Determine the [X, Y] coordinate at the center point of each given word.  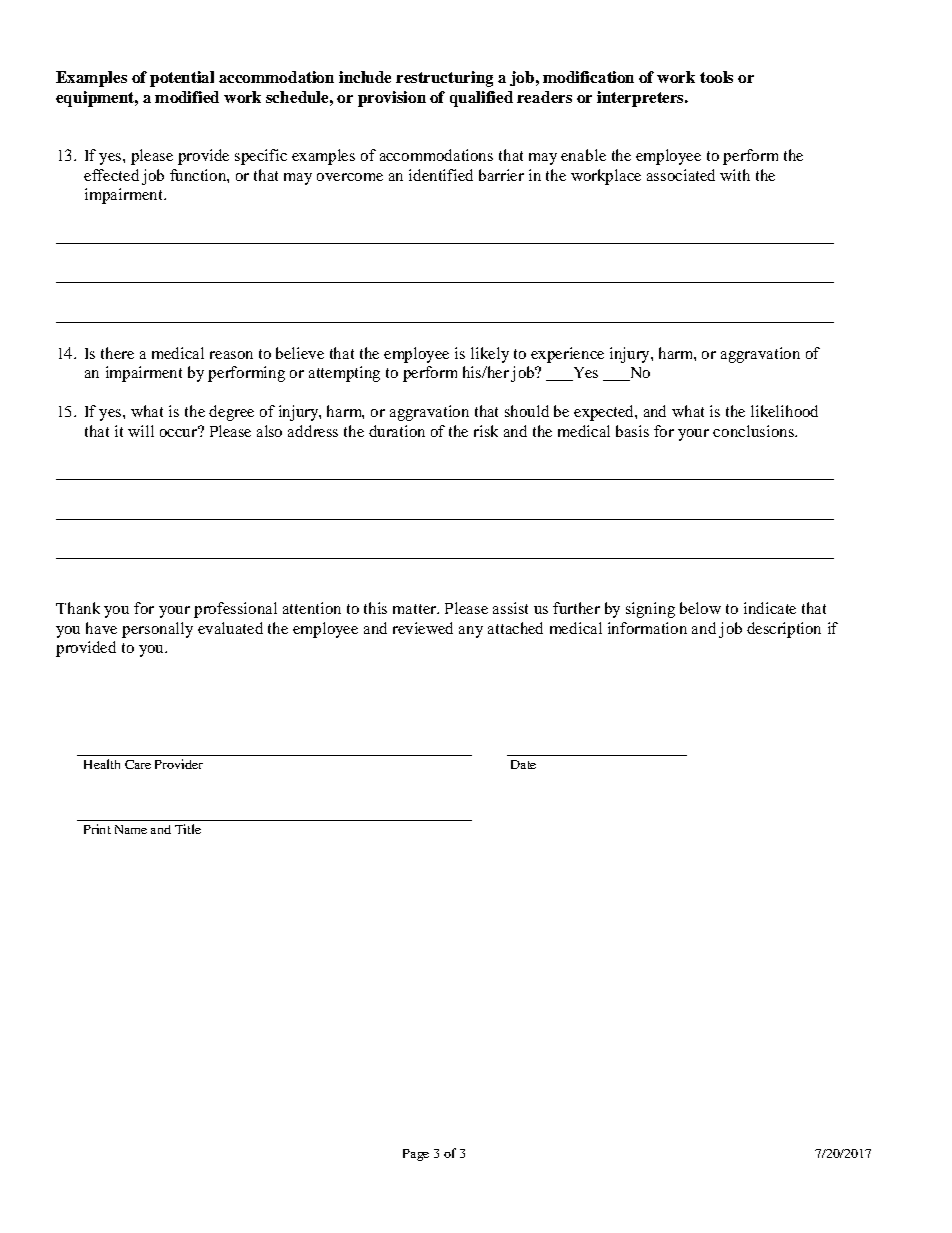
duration [397, 431]
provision [392, 99]
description [784, 630]
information [647, 628]
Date [523, 764]
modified [187, 97]
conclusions [754, 431]
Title [188, 829]
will [141, 431]
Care [138, 764]
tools [716, 77]
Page [416, 1155]
